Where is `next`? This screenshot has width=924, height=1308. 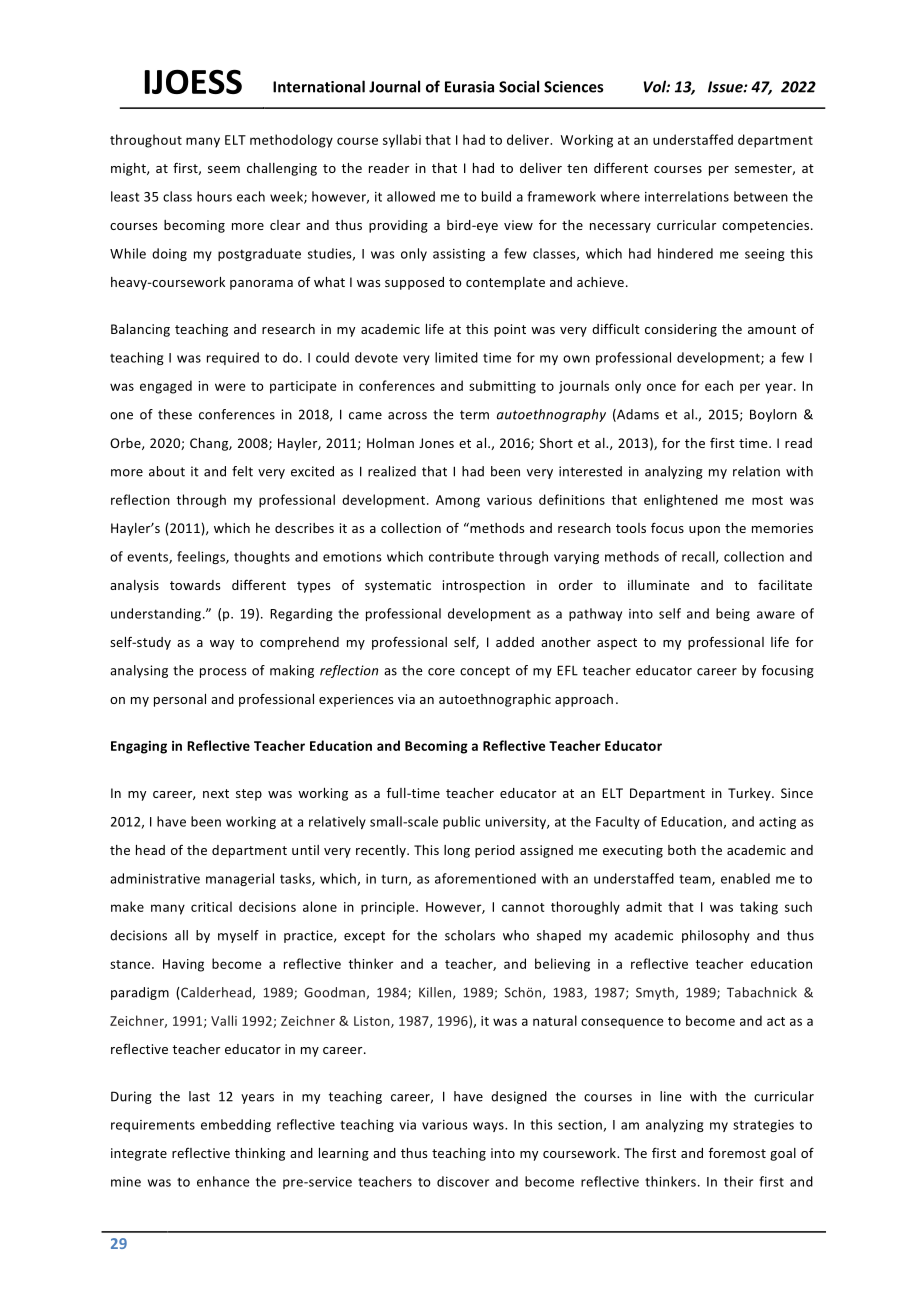
next is located at coordinates (216, 793).
